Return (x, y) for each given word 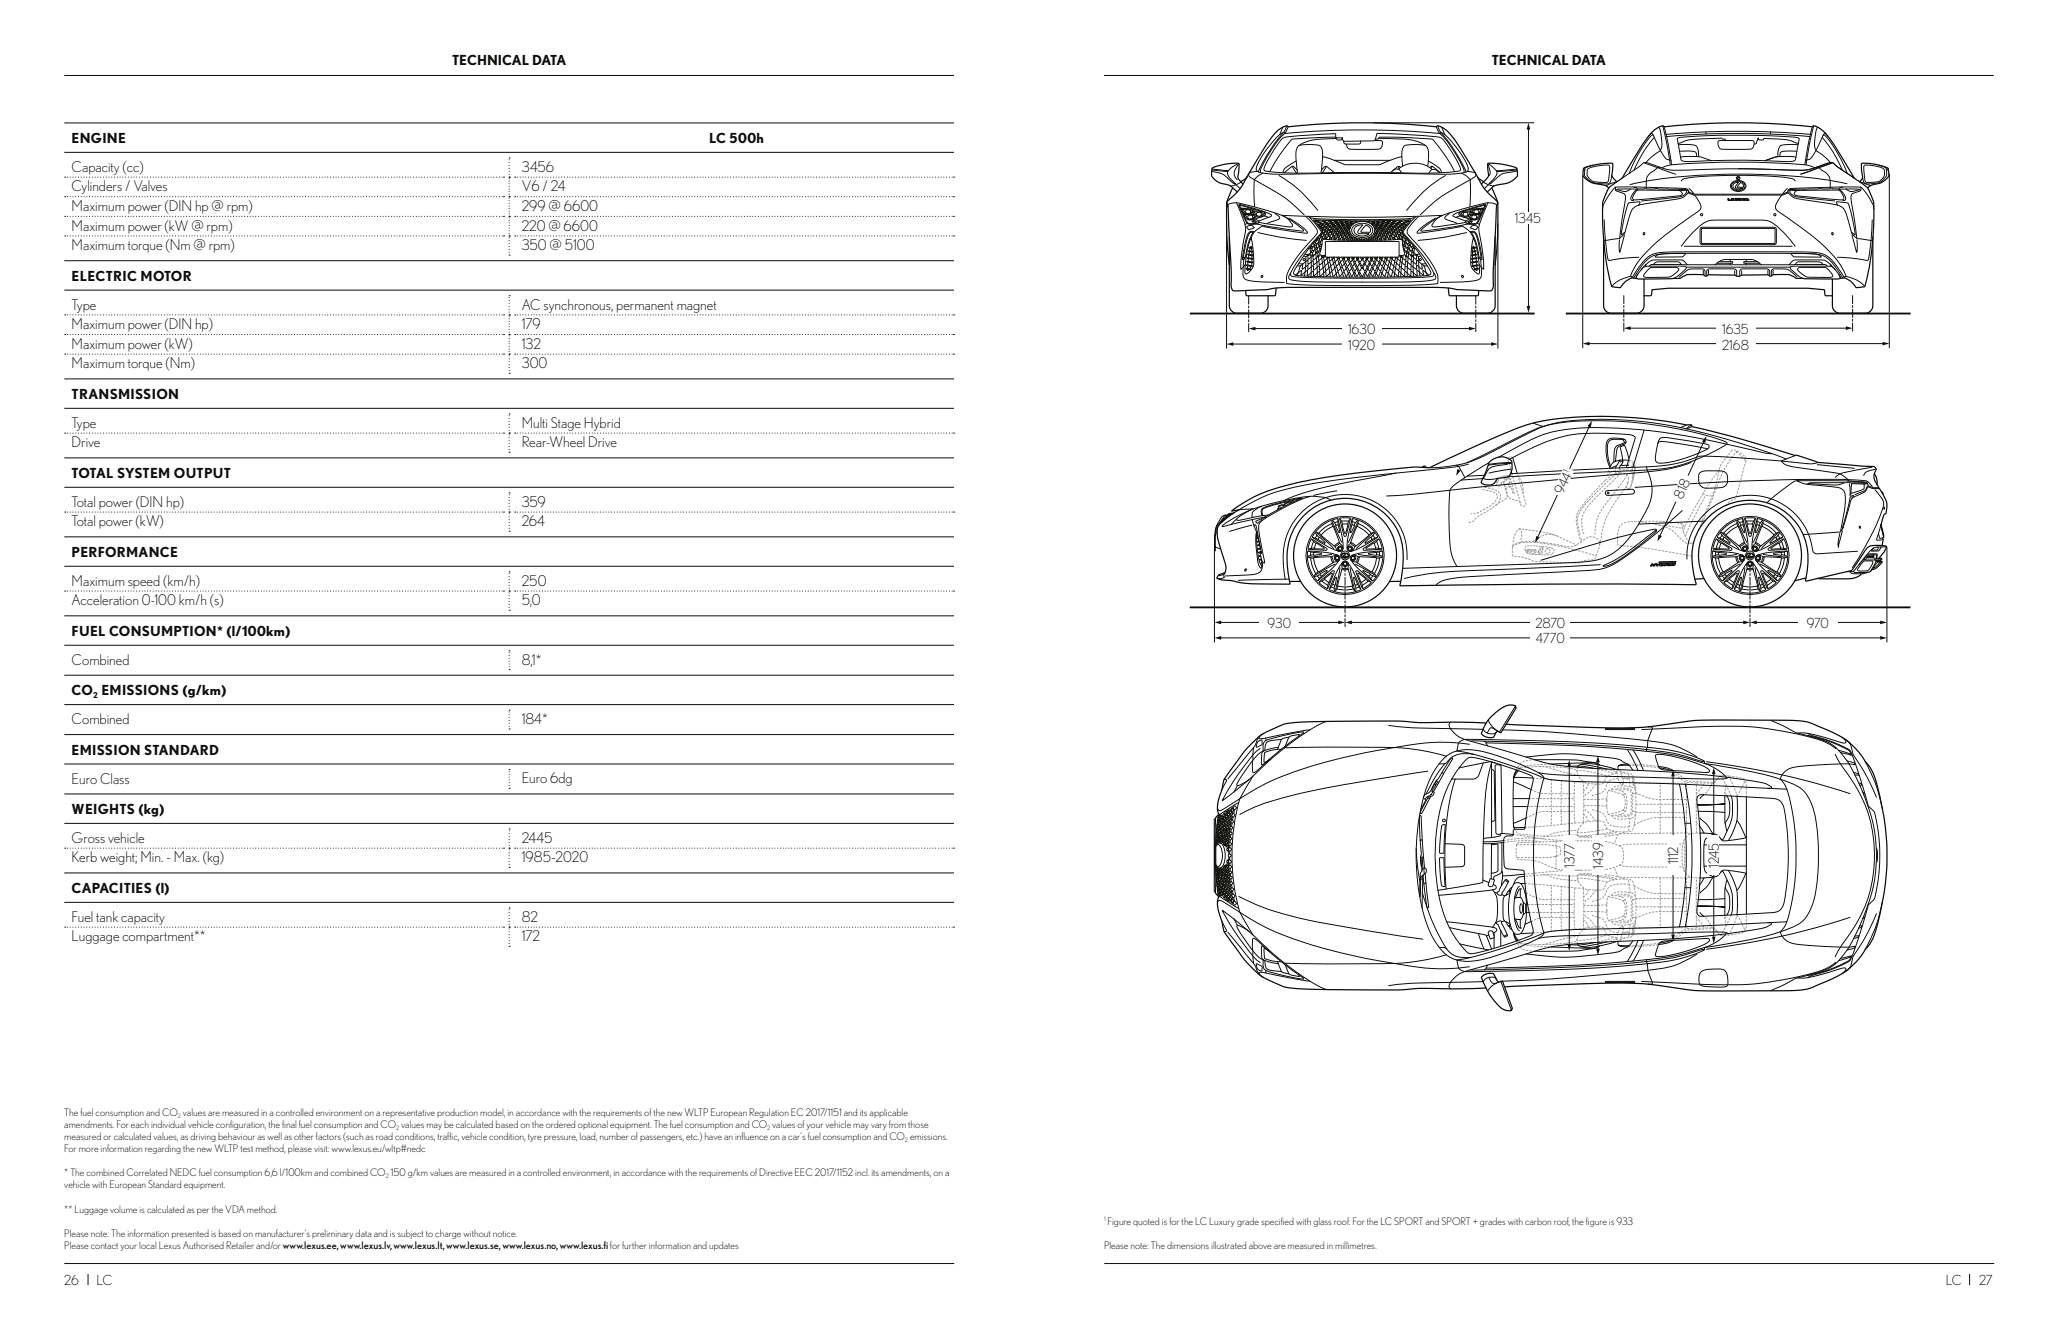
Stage (566, 425)
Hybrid (602, 425)
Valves (150, 185)
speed (145, 583)
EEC (803, 1172)
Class (114, 778)
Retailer (239, 1245)
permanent (646, 308)
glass (1322, 1222)
